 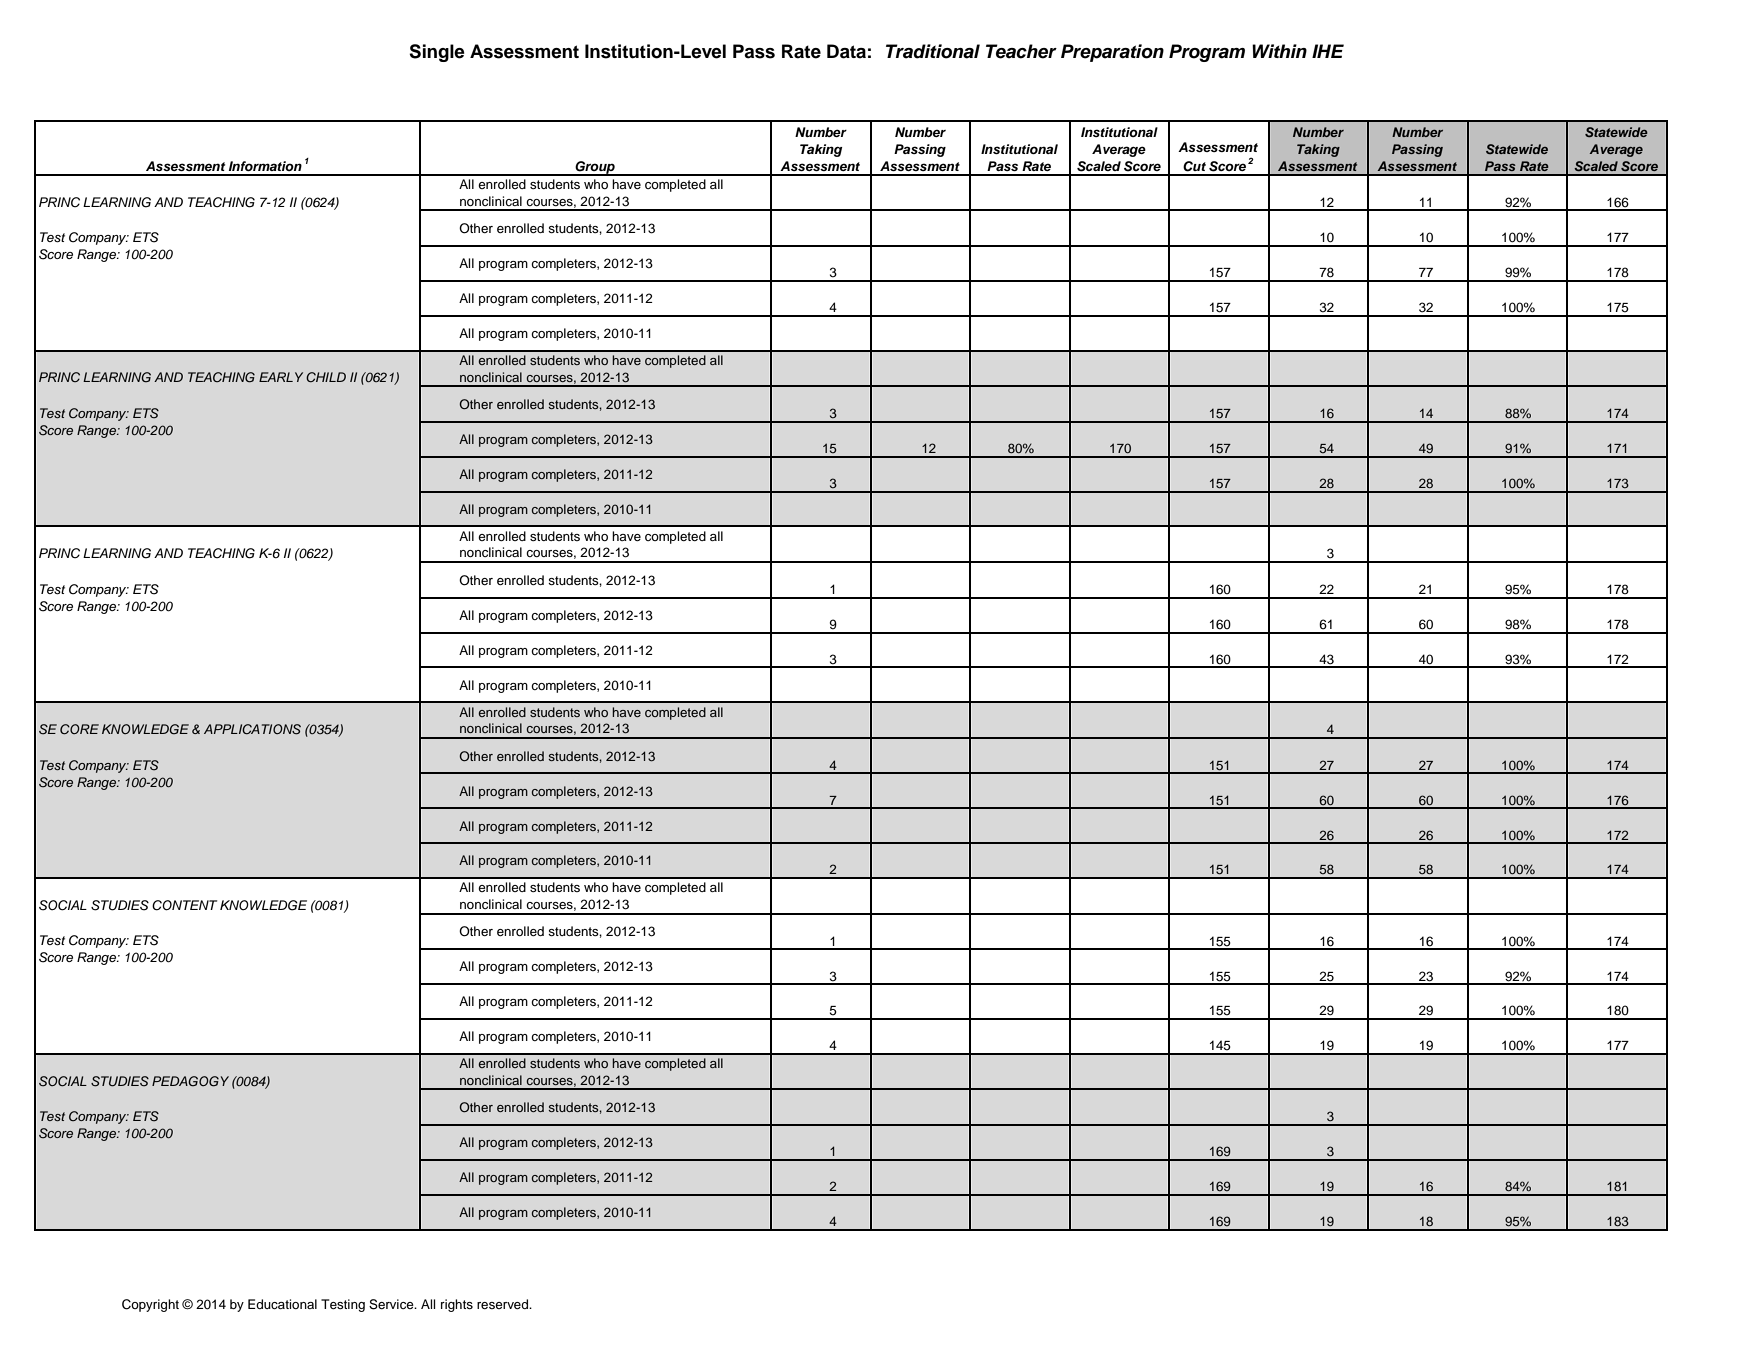 What do you see at coordinates (252, 729) in the page?
I see `APPLICATIONS` at bounding box center [252, 729].
